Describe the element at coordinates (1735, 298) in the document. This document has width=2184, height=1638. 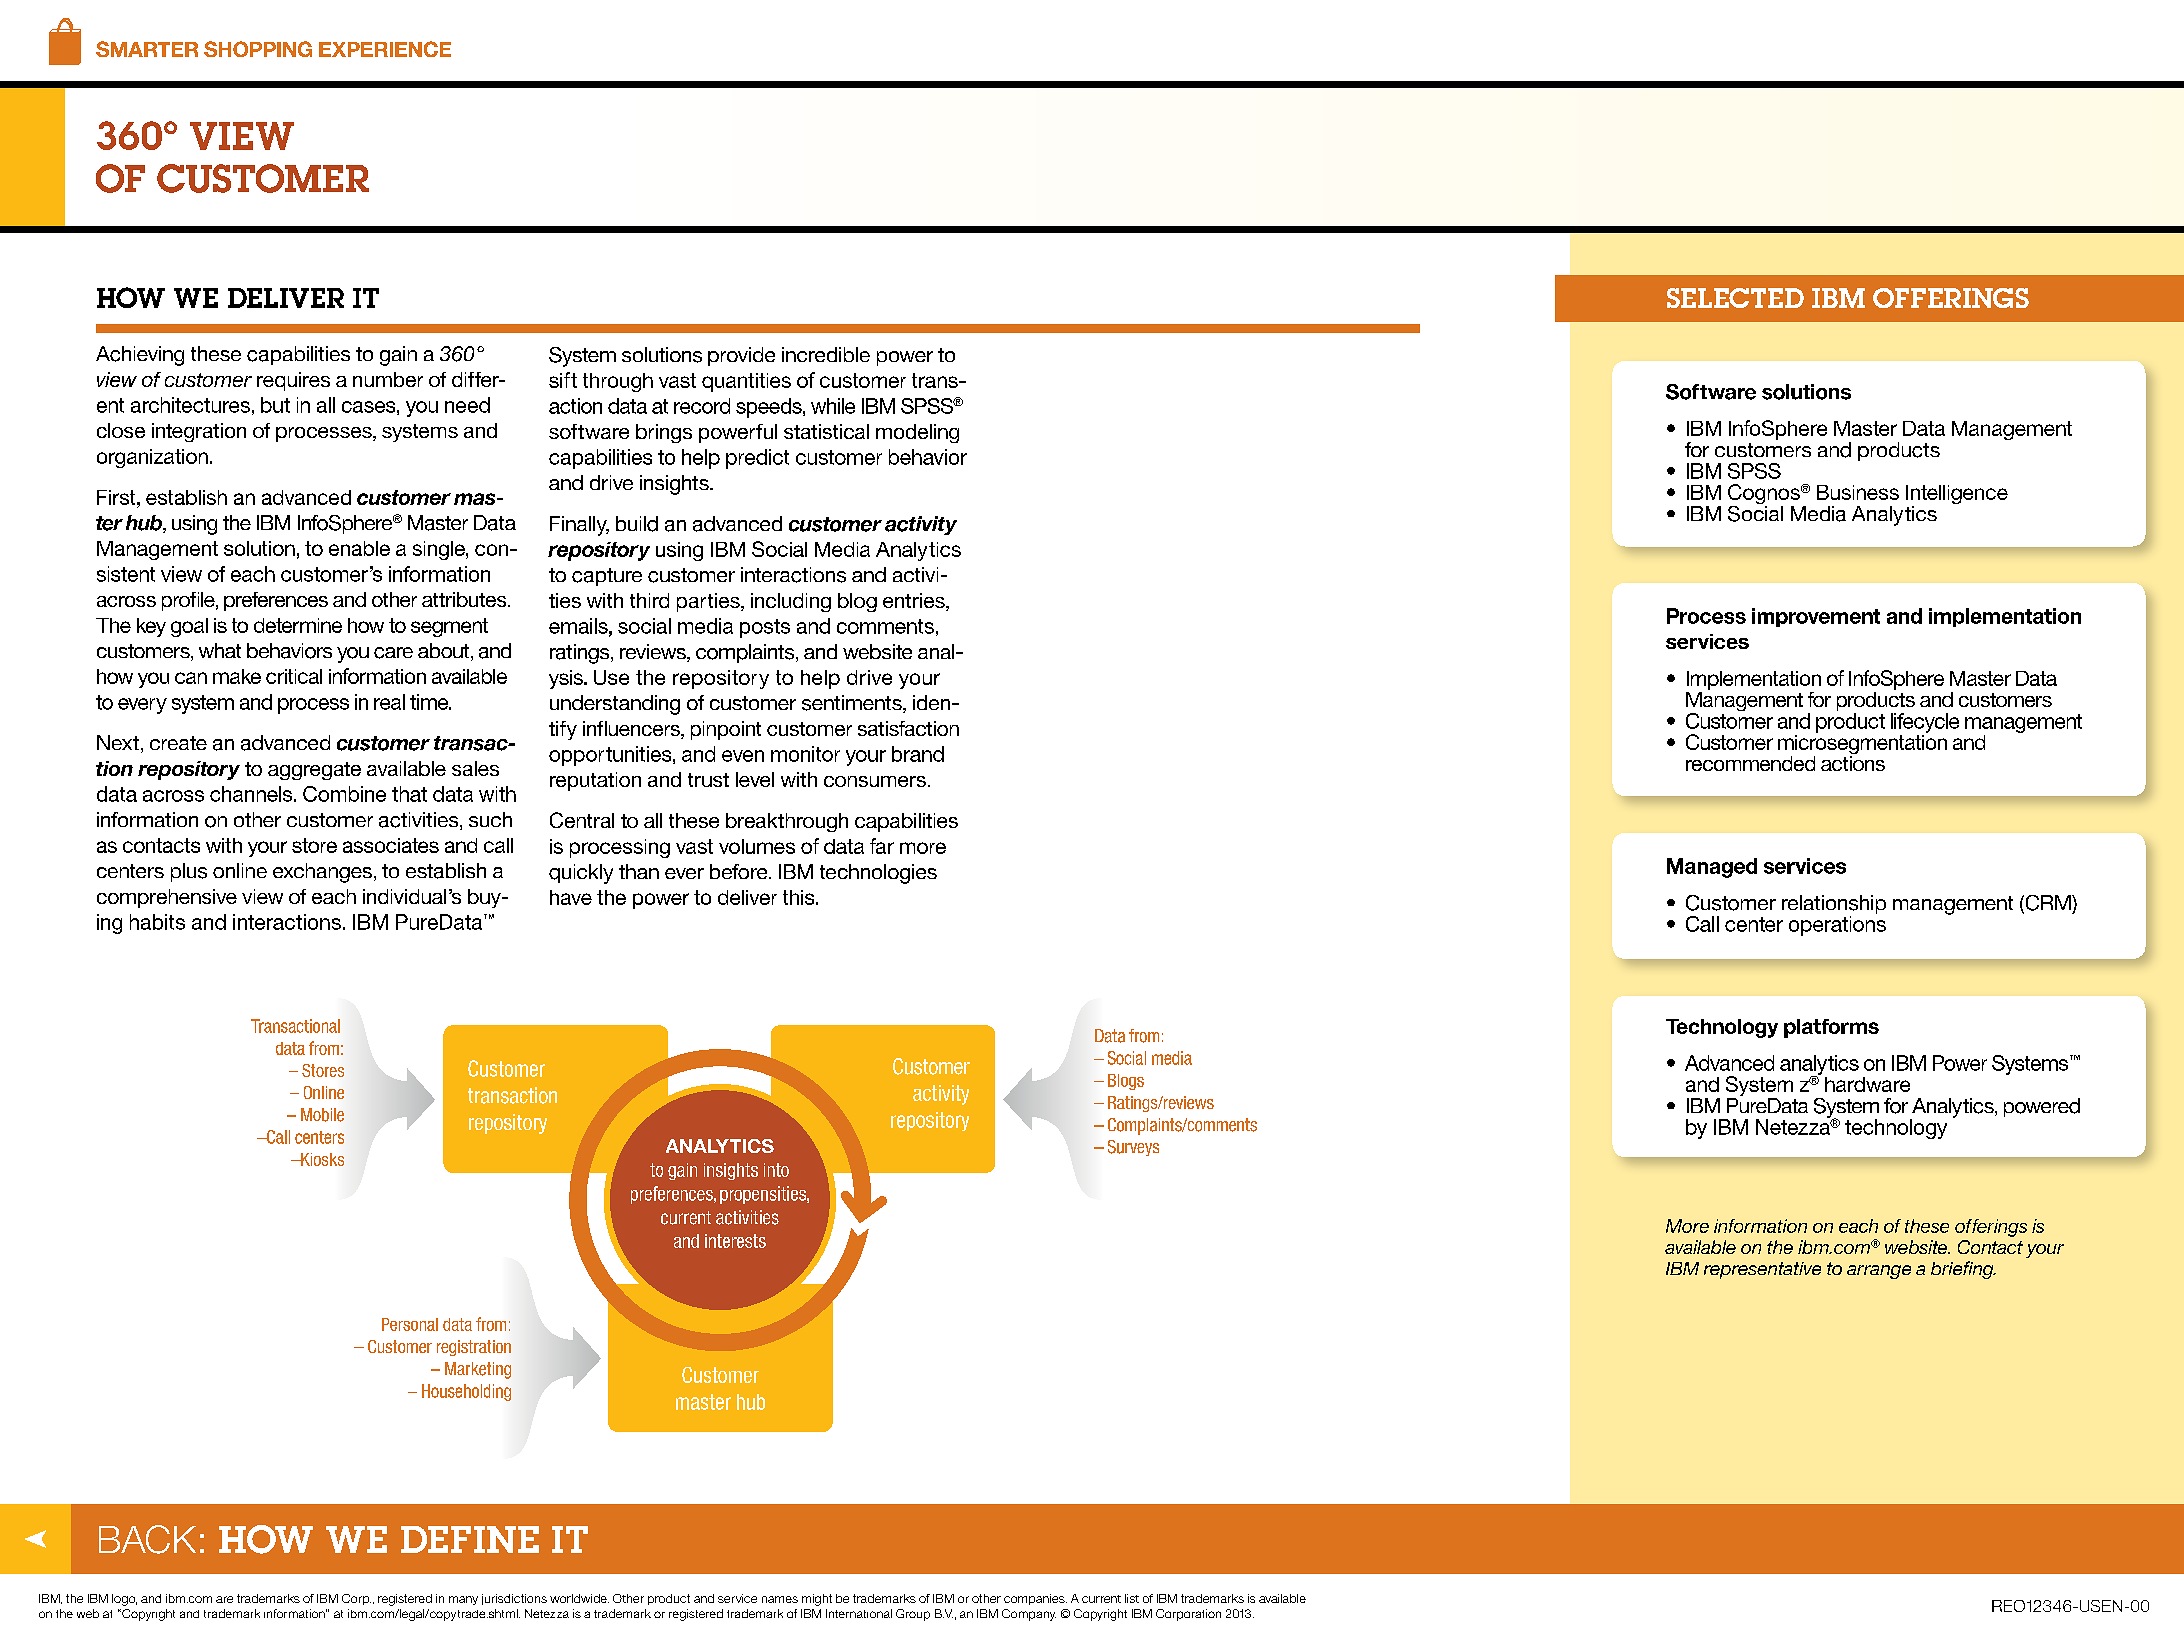
I see `SELECTED` at that location.
